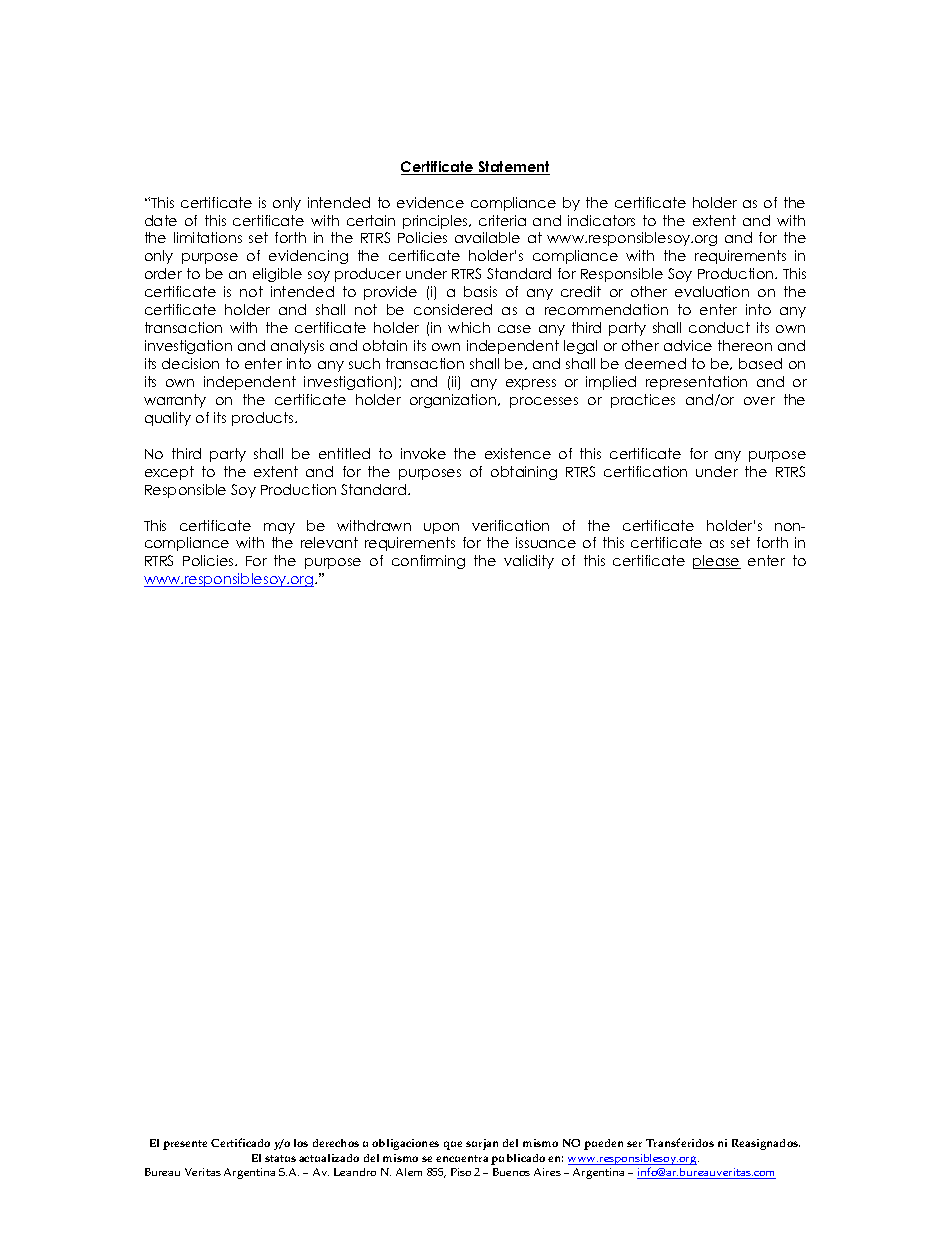  I want to click on may, so click(279, 528).
